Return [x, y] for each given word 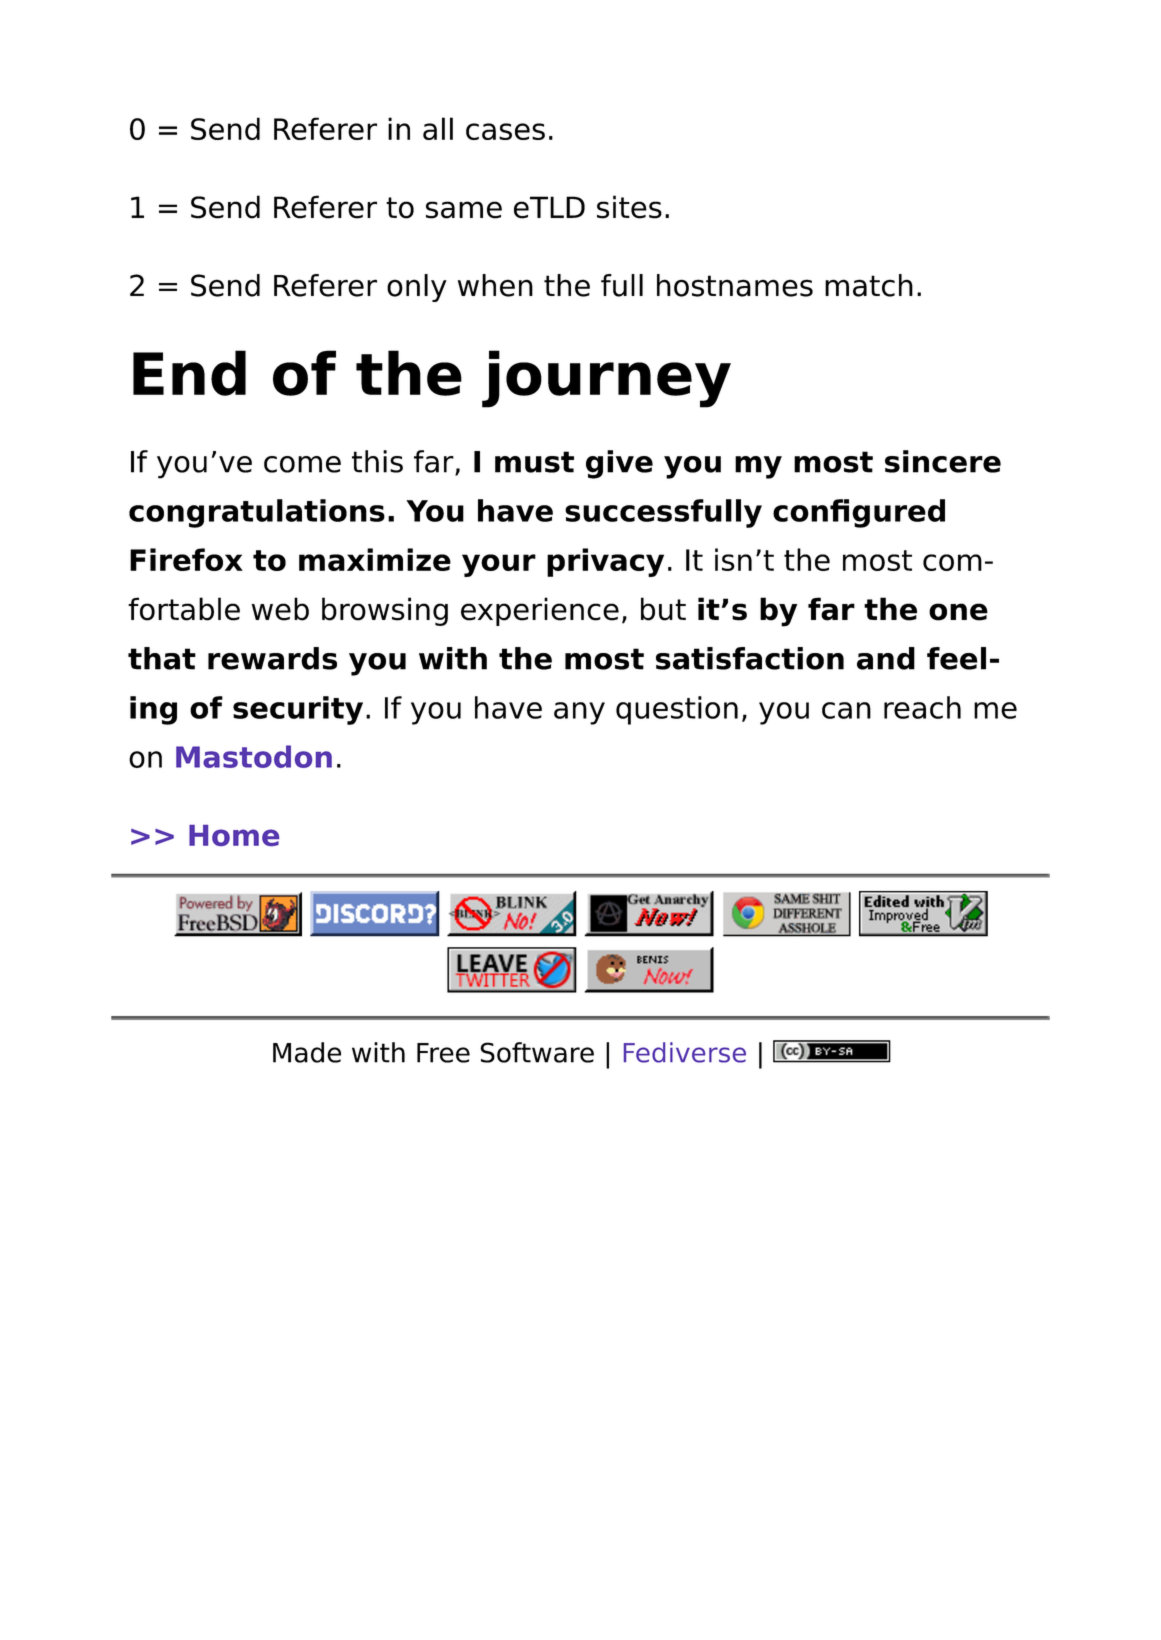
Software [537, 1052]
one [958, 612]
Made [307, 1052]
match [869, 285]
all [438, 128]
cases [505, 131]
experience [540, 611]
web [280, 609]
